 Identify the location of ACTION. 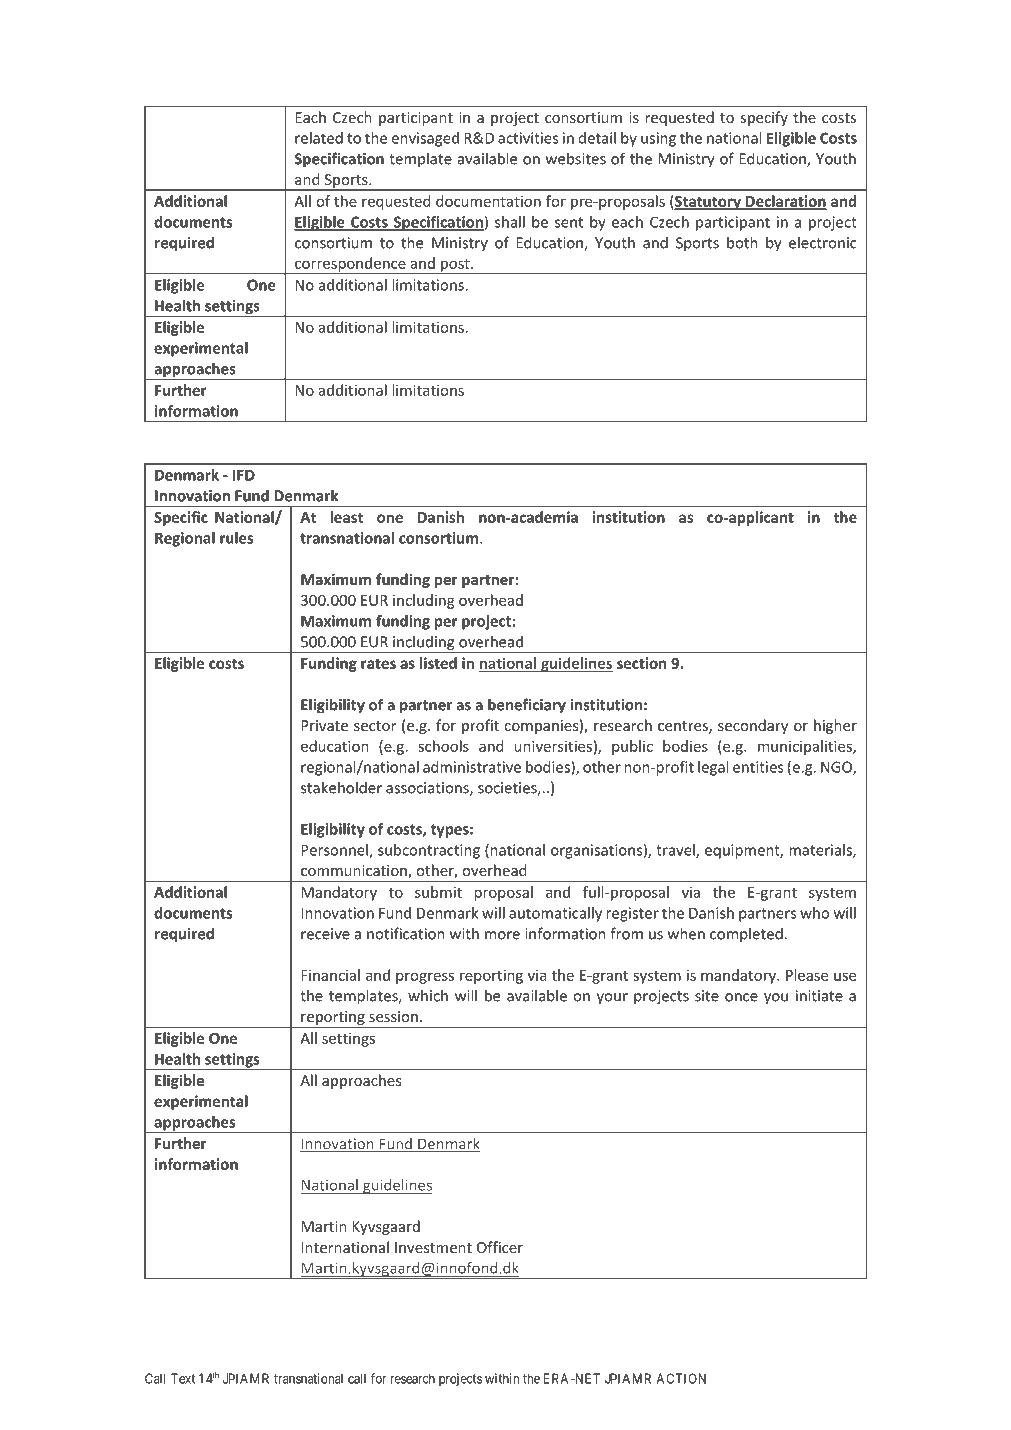
(681, 1378).
